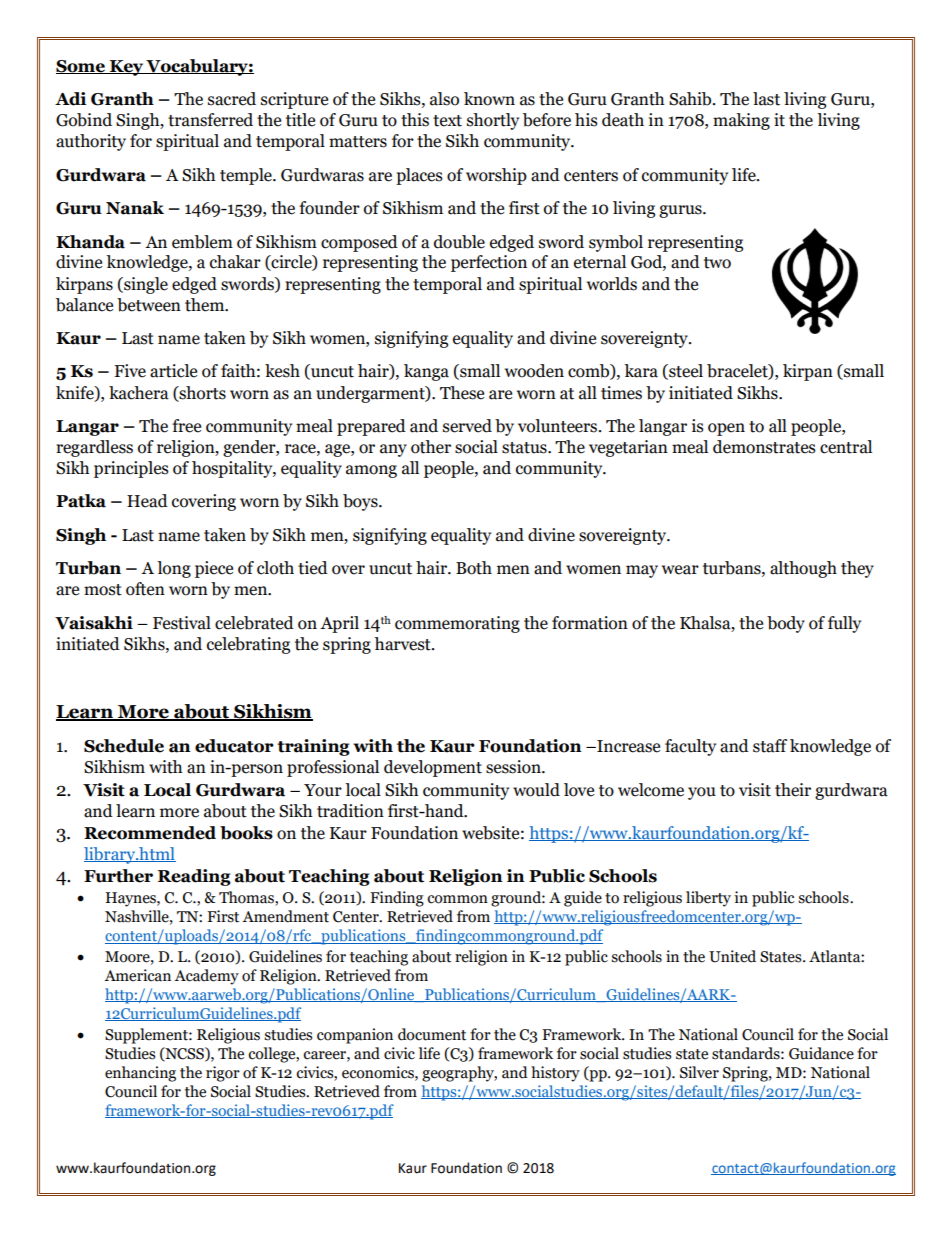 Image resolution: width=952 pixels, height=1233 pixels. What do you see at coordinates (433, 768) in the page?
I see `development` at bounding box center [433, 768].
